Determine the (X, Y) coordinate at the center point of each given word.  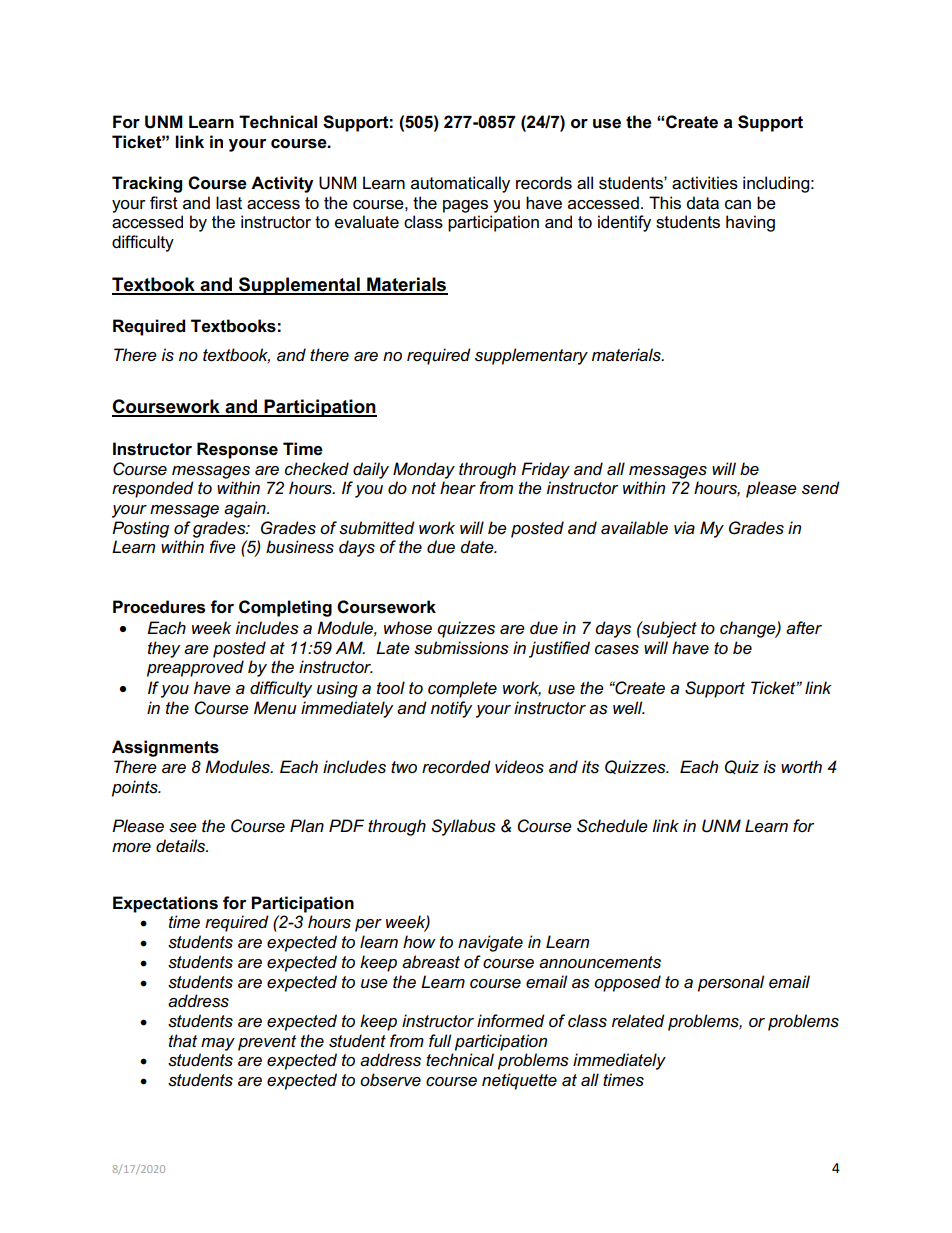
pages (465, 206)
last (229, 203)
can (738, 205)
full (440, 1040)
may (218, 1044)
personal (731, 983)
